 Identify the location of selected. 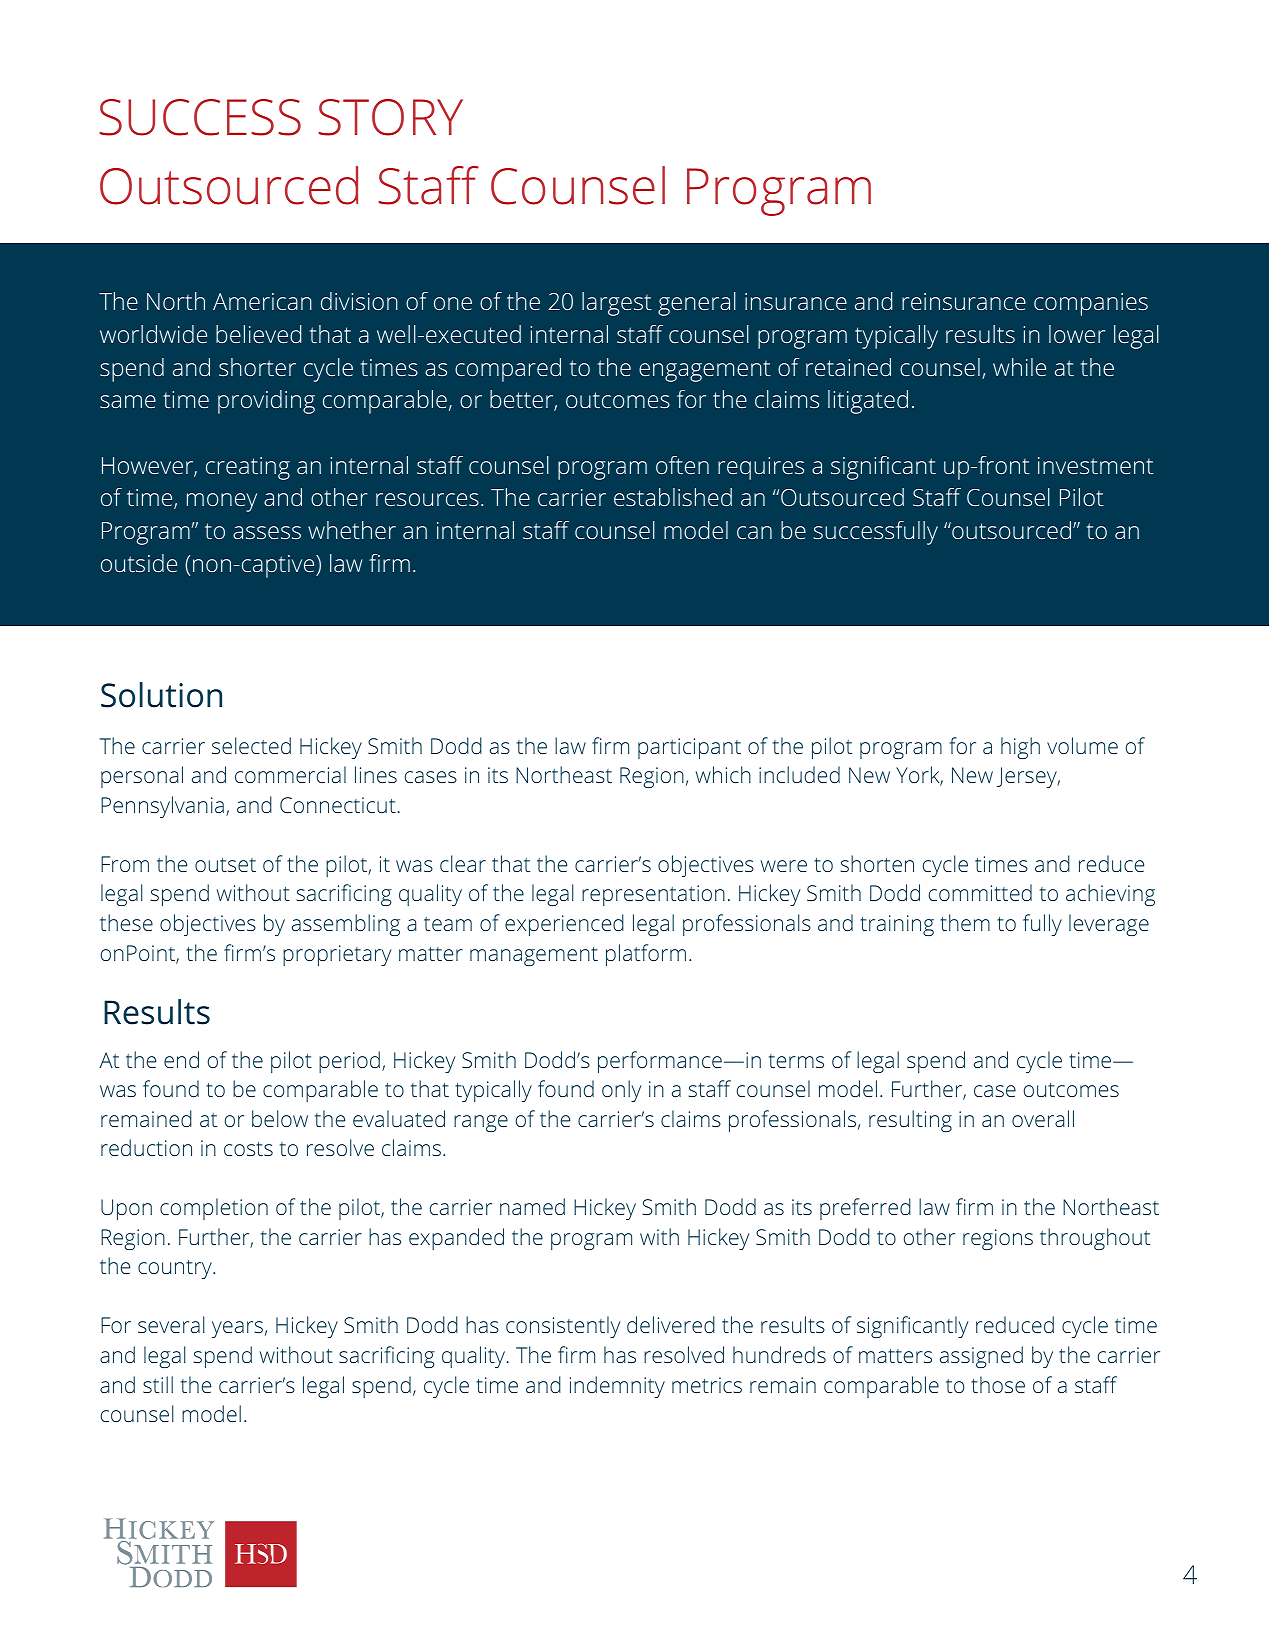
(251, 745).
